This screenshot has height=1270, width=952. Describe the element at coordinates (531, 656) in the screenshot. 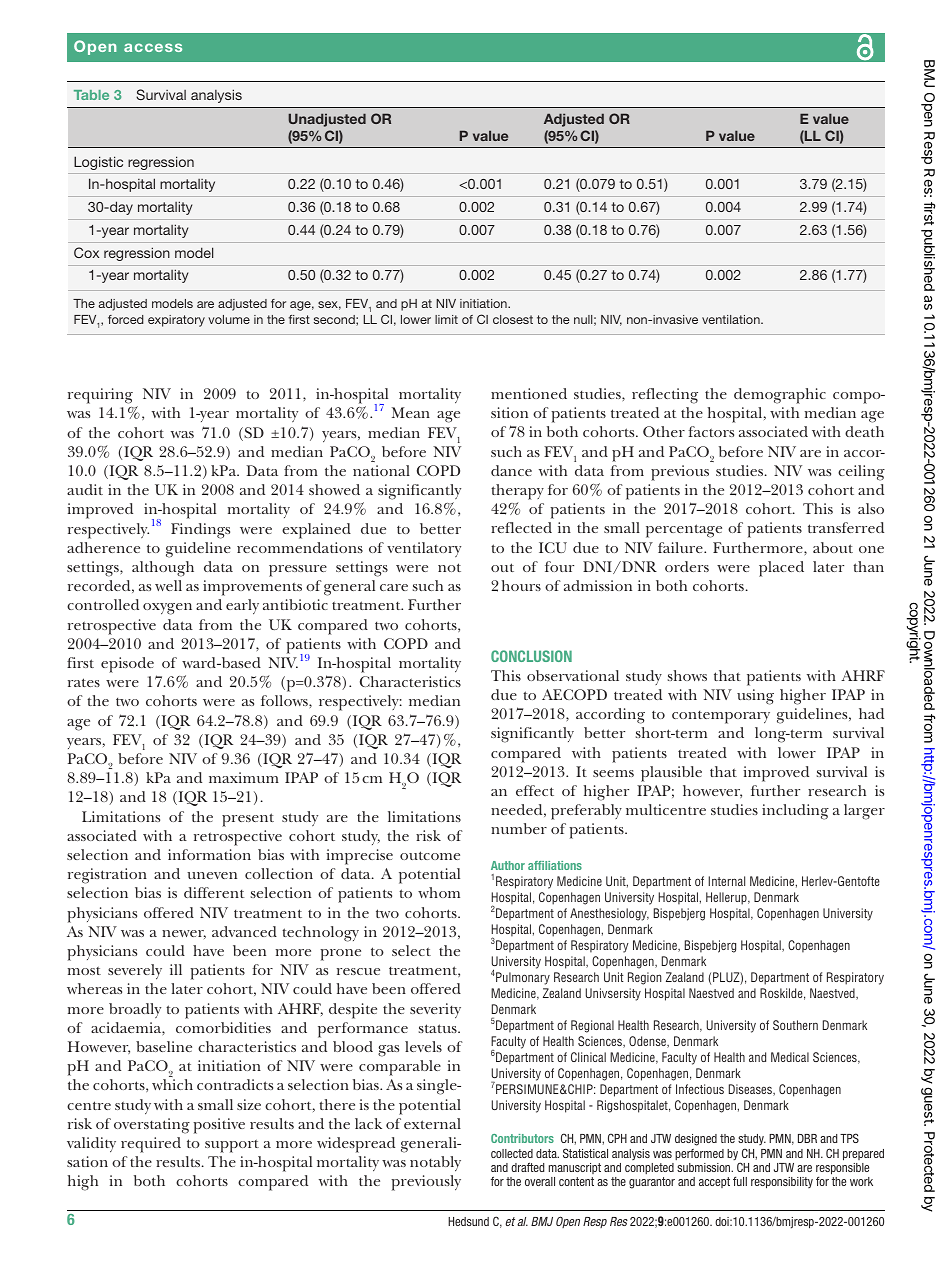

I see `CONCLUSION` at that location.
